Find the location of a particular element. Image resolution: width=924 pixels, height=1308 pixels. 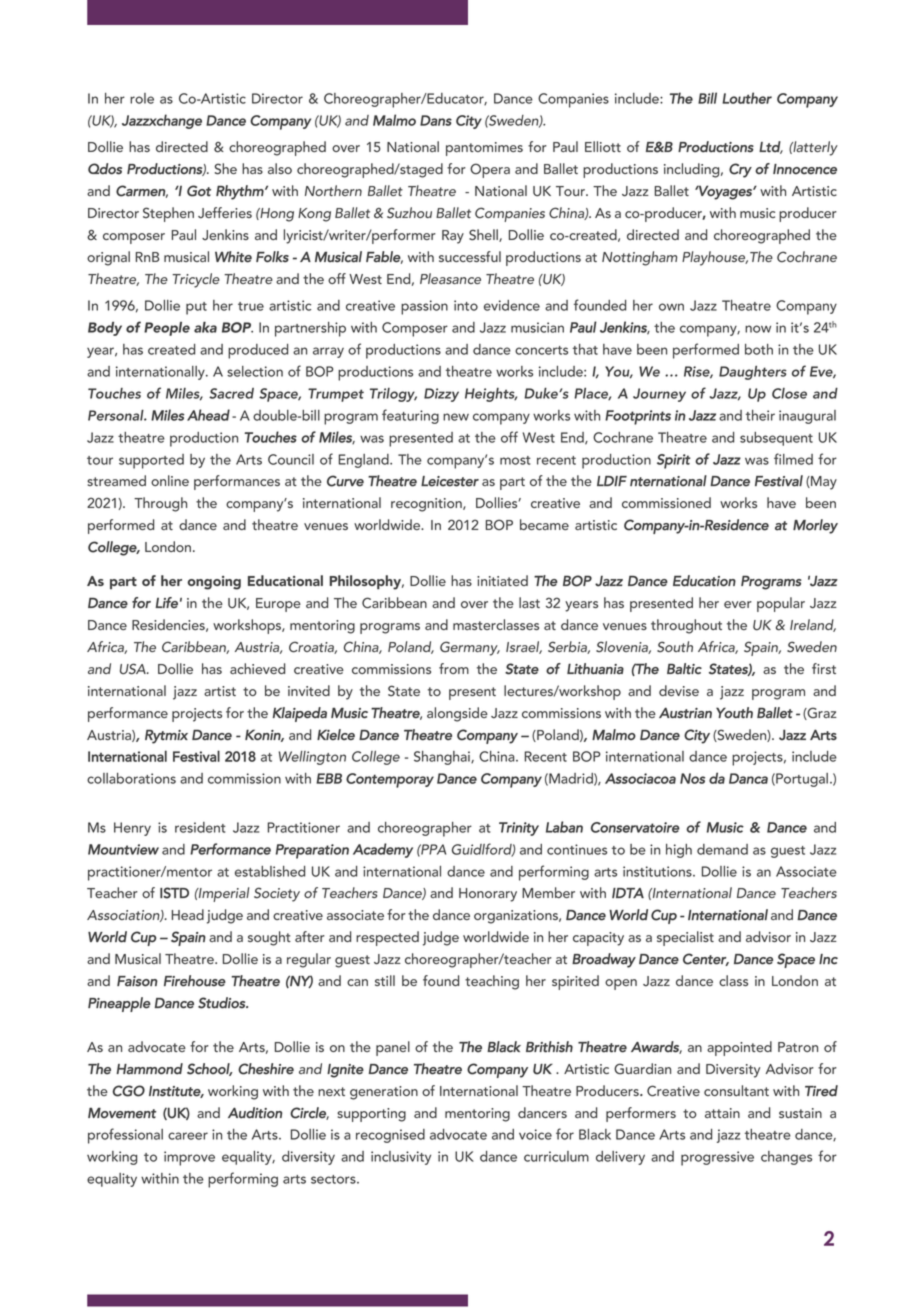

attain is located at coordinates (722, 1113).
